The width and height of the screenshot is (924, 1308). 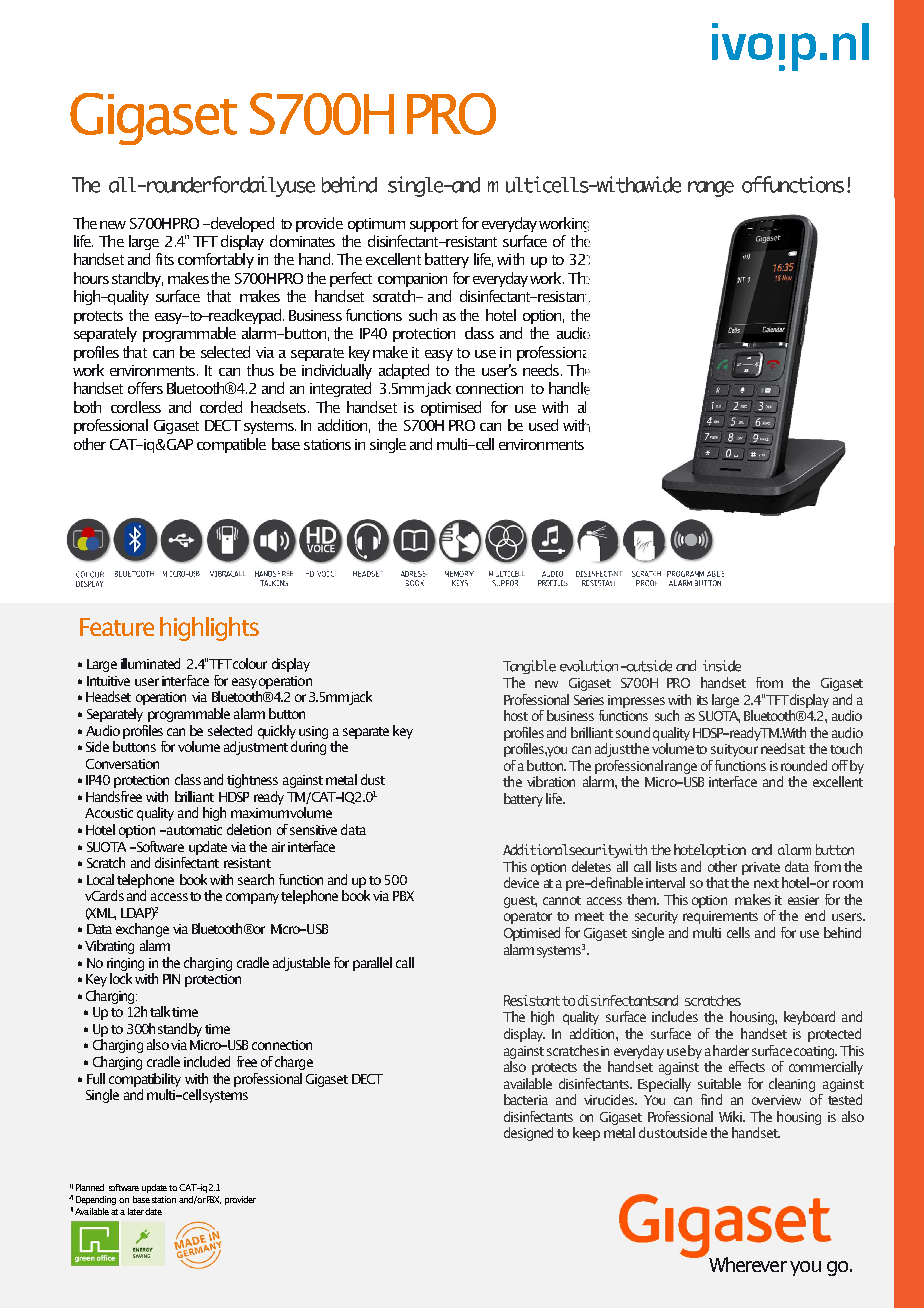 What do you see at coordinates (748, 1264) in the screenshot?
I see `Wherever` at bounding box center [748, 1264].
